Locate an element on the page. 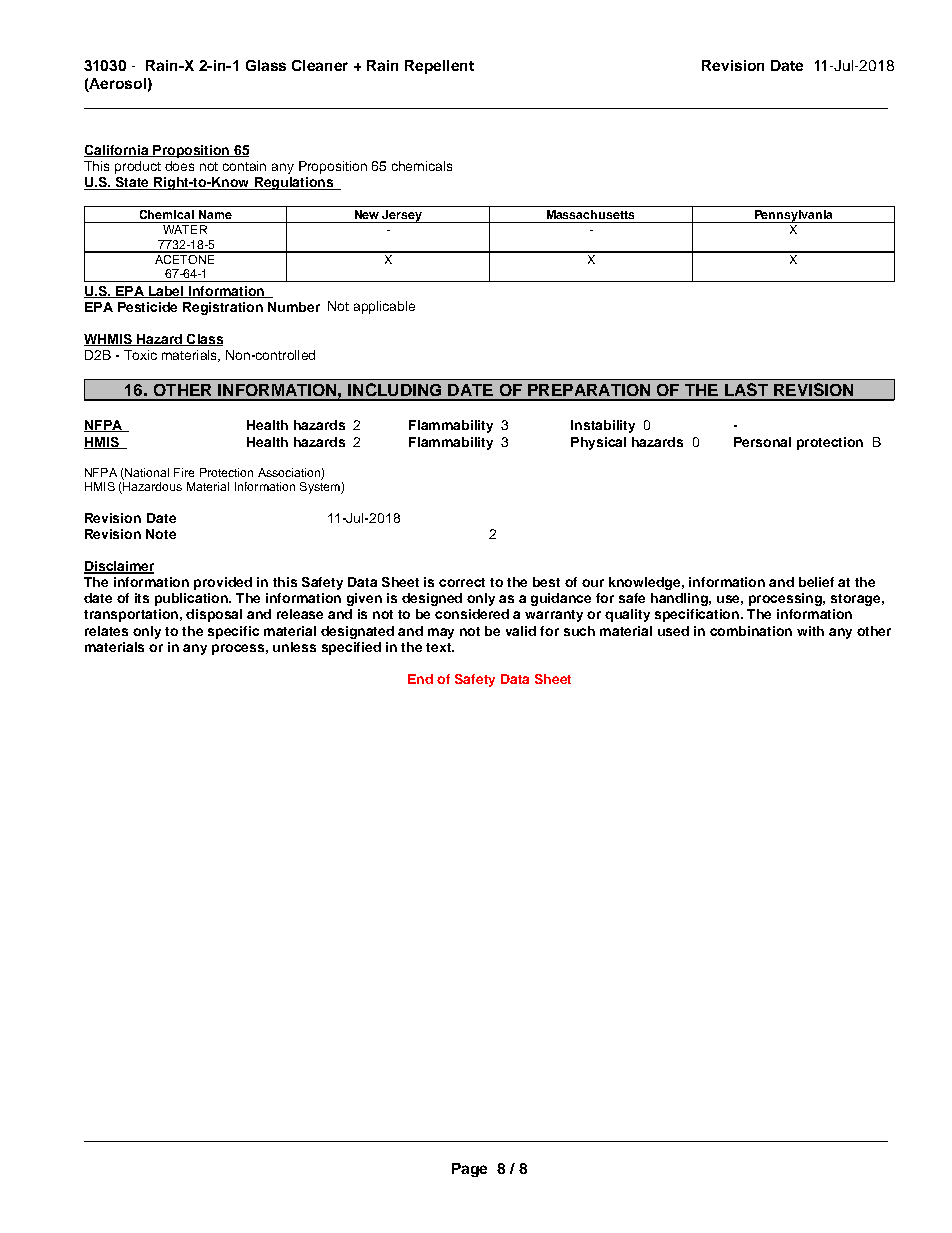  End is located at coordinates (420, 679).
